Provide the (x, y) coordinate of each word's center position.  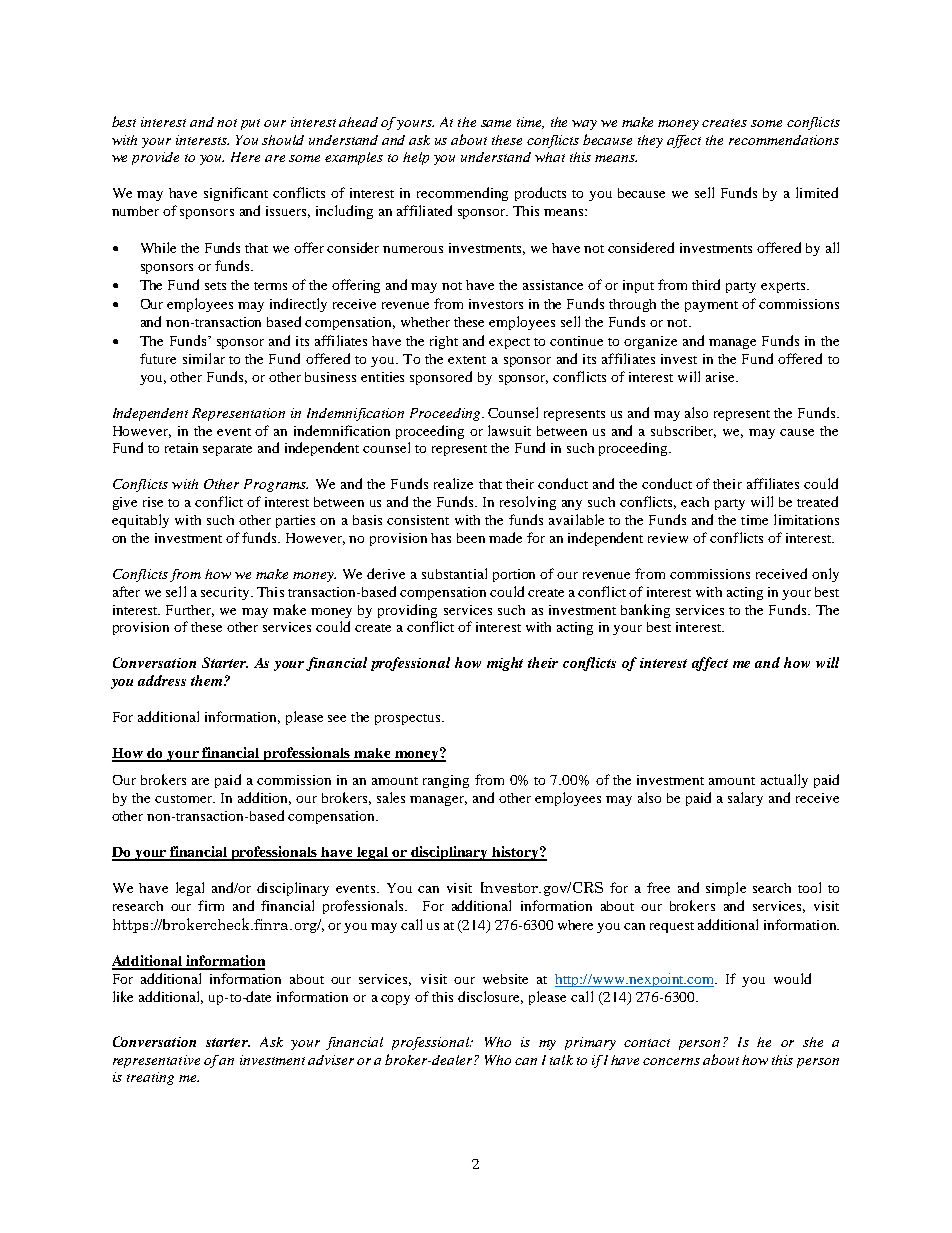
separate (227, 450)
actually (784, 781)
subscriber (683, 432)
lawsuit (509, 430)
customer (185, 799)
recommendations (784, 140)
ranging (446, 781)
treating (150, 1078)
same (496, 123)
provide (155, 158)
